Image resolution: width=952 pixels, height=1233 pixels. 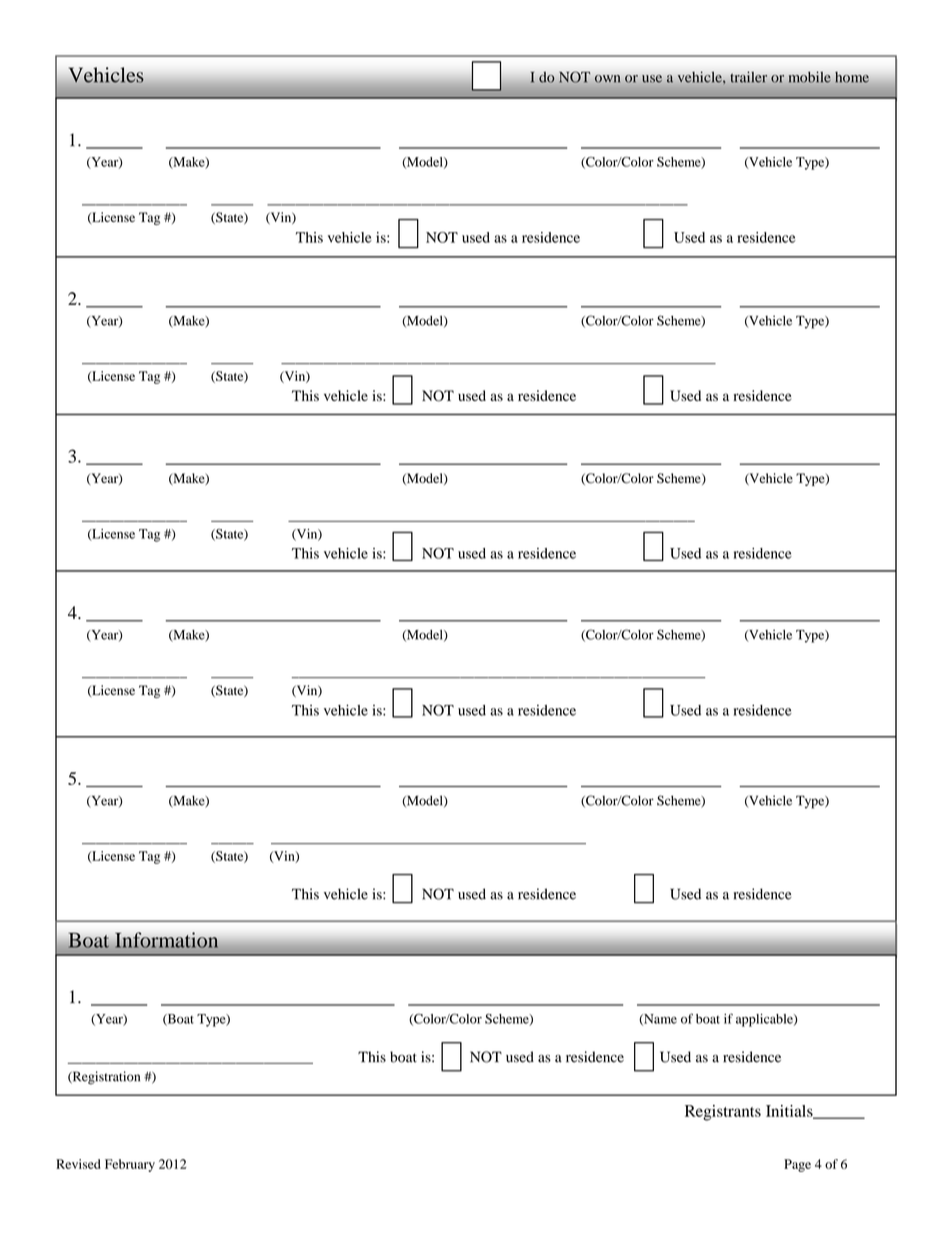 What do you see at coordinates (748, 77) in the screenshot?
I see `trailer` at bounding box center [748, 77].
